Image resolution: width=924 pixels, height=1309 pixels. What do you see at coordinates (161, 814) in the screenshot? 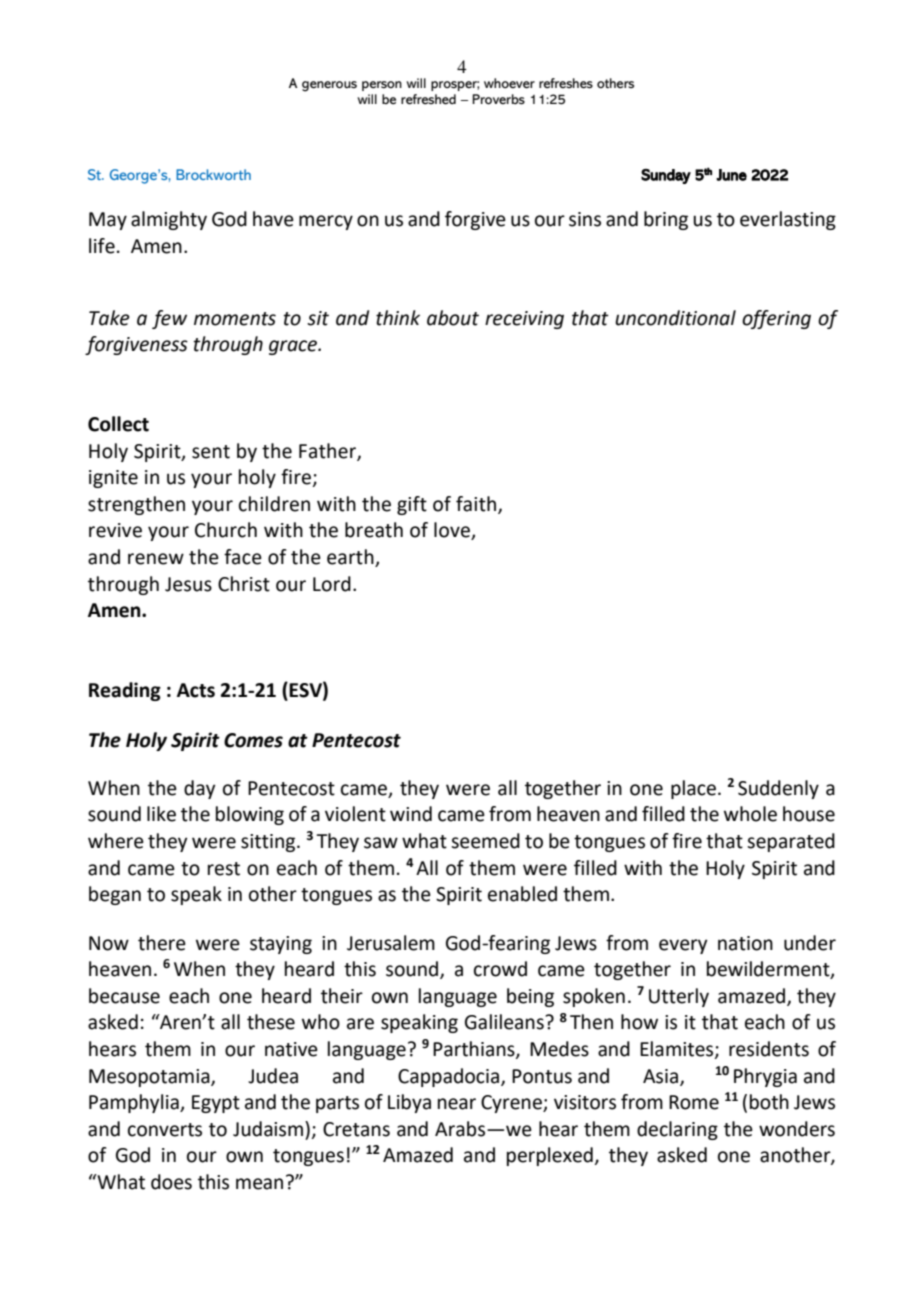
I see `like` at bounding box center [161, 814].
